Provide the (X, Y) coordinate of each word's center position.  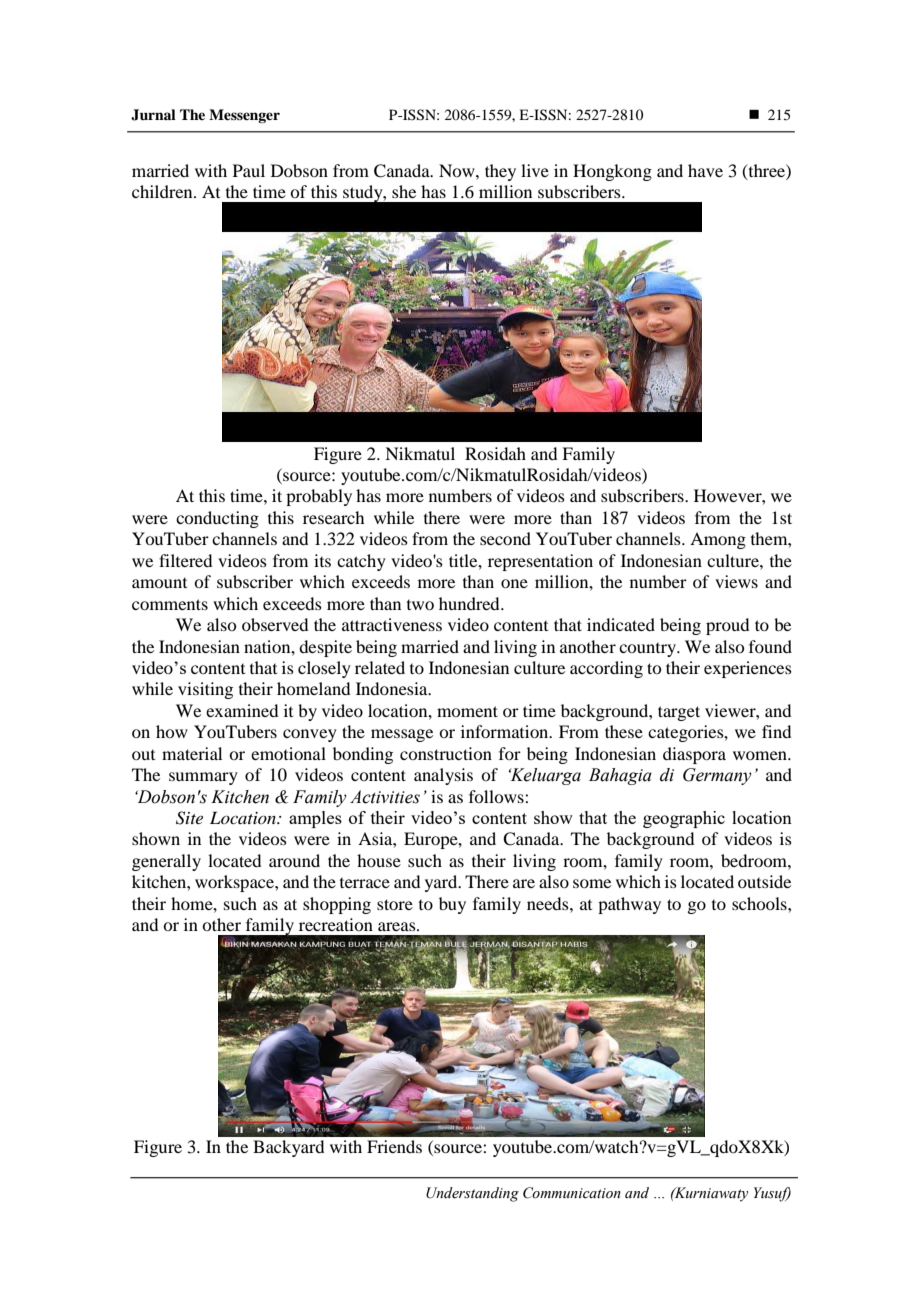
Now (458, 170)
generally (166, 862)
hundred (470, 603)
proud (727, 626)
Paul (249, 170)
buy (452, 905)
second (505, 538)
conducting (217, 519)
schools (760, 903)
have (705, 170)
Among (718, 540)
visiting (205, 690)
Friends (394, 1146)
